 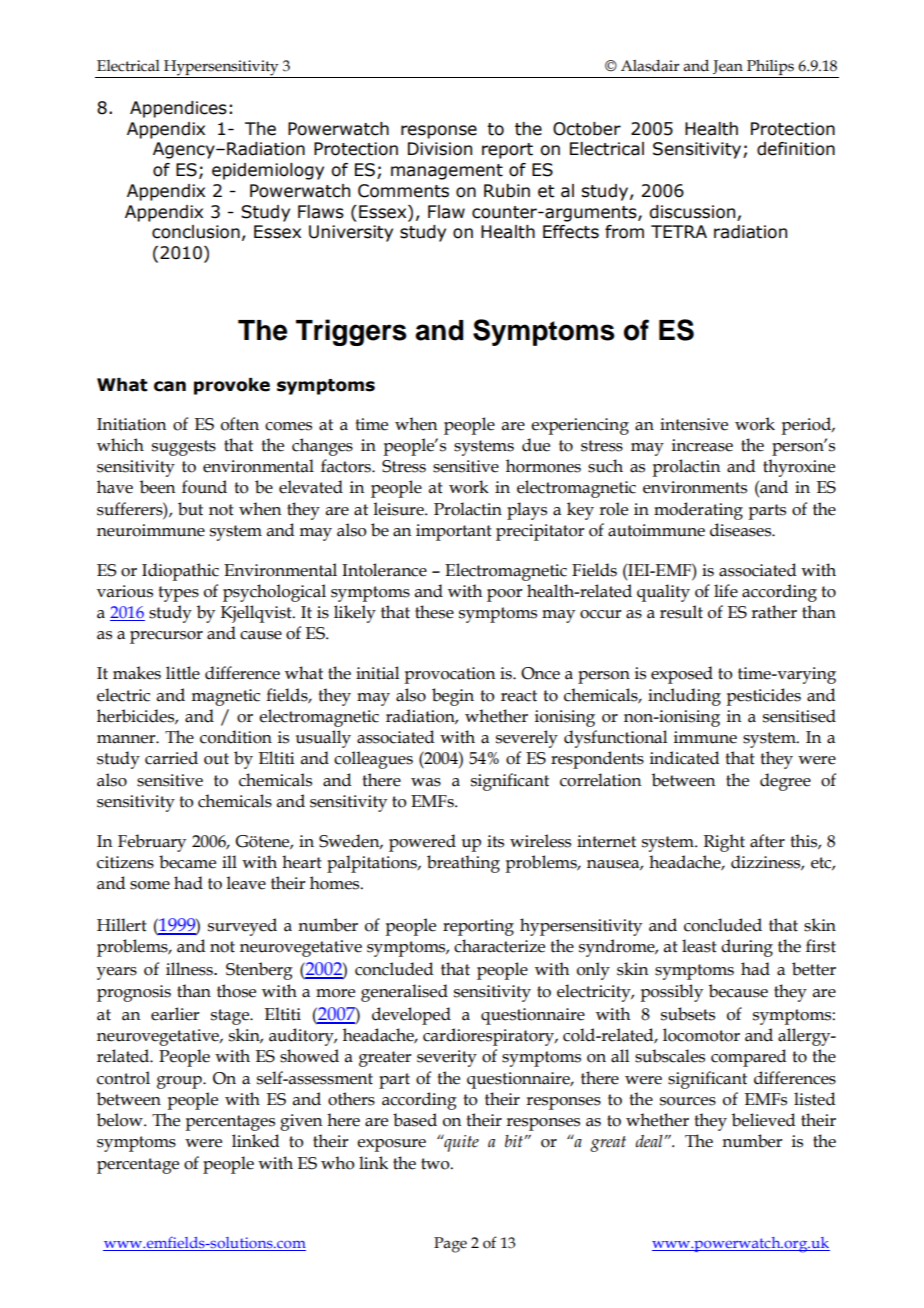 What do you see at coordinates (178, 109) in the page?
I see `Appendices` at bounding box center [178, 109].
